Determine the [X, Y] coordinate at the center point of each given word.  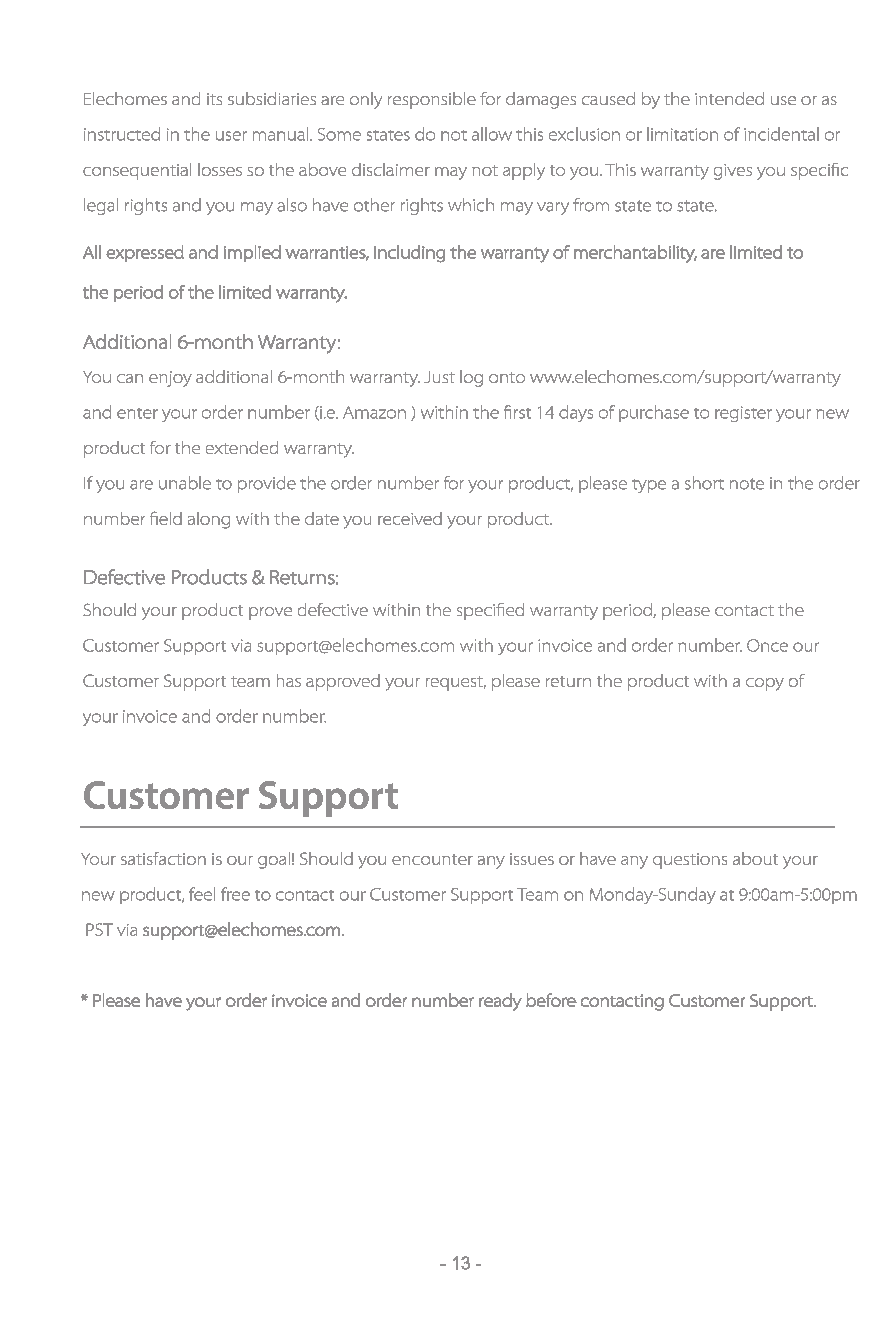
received [410, 518]
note [747, 484]
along [209, 520]
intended [729, 98]
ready [500, 1002]
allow [492, 134]
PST [99, 929]
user [231, 136]
